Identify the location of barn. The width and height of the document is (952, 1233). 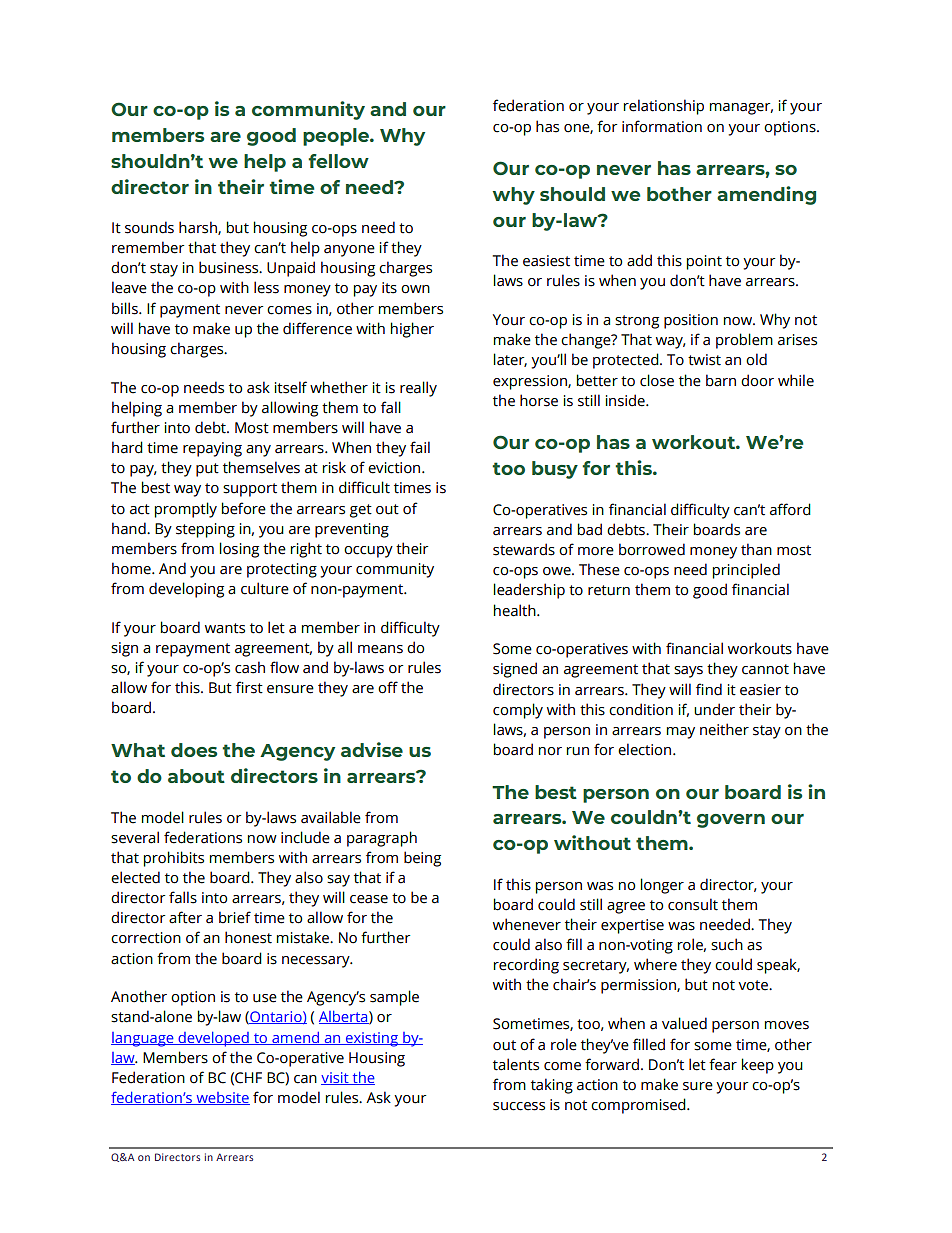
(721, 380).
